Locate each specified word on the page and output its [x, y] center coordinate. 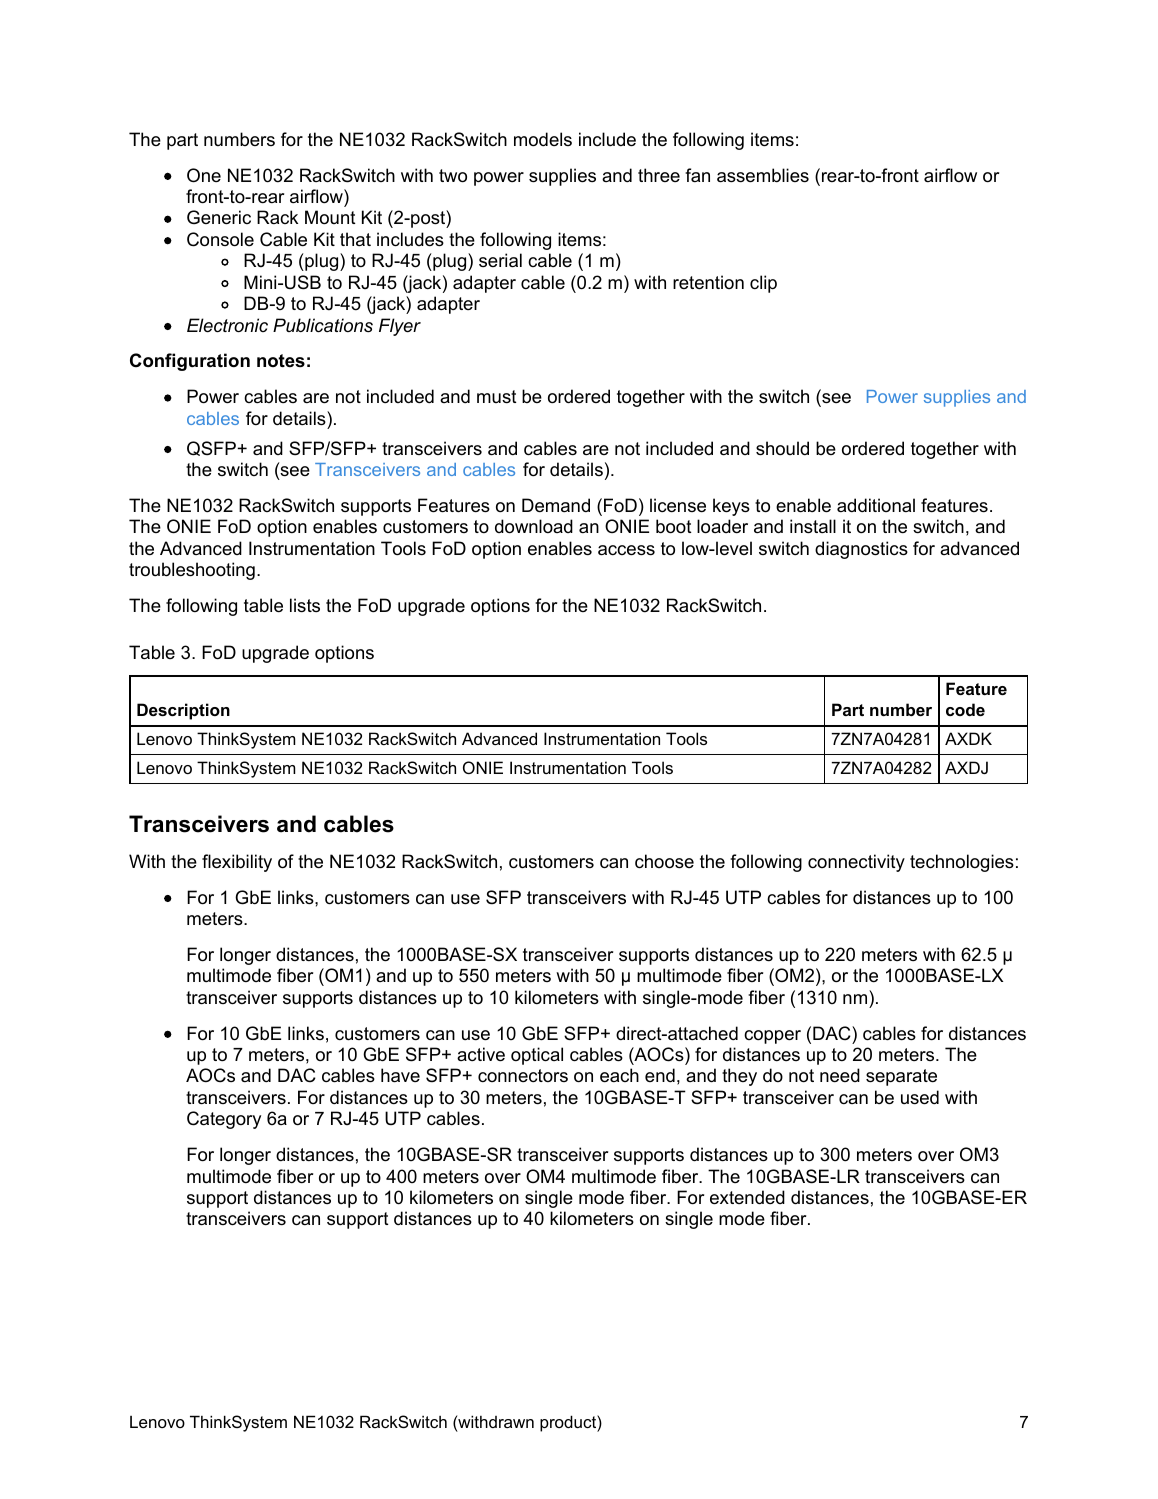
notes [281, 361]
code [965, 709]
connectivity [856, 863]
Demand [556, 505]
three [659, 175]
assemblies [763, 175]
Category [224, 1120]
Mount [330, 217]
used [920, 1097]
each [619, 1075]
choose [664, 861]
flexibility [237, 863]
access [626, 550]
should [782, 448]
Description [183, 711]
